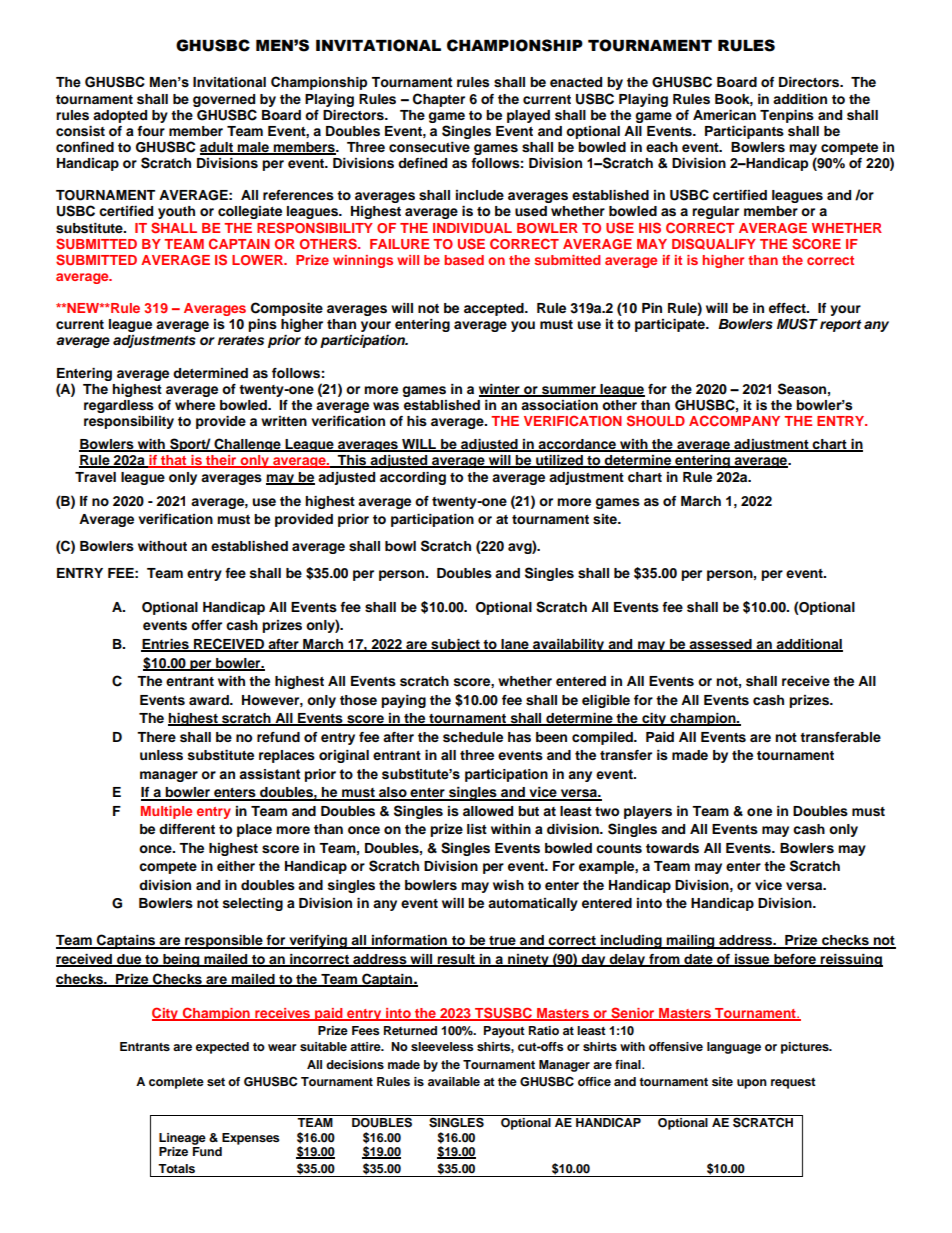 The height and width of the page is (1233, 952). What do you see at coordinates (720, 645) in the page?
I see `assessed` at bounding box center [720, 645].
